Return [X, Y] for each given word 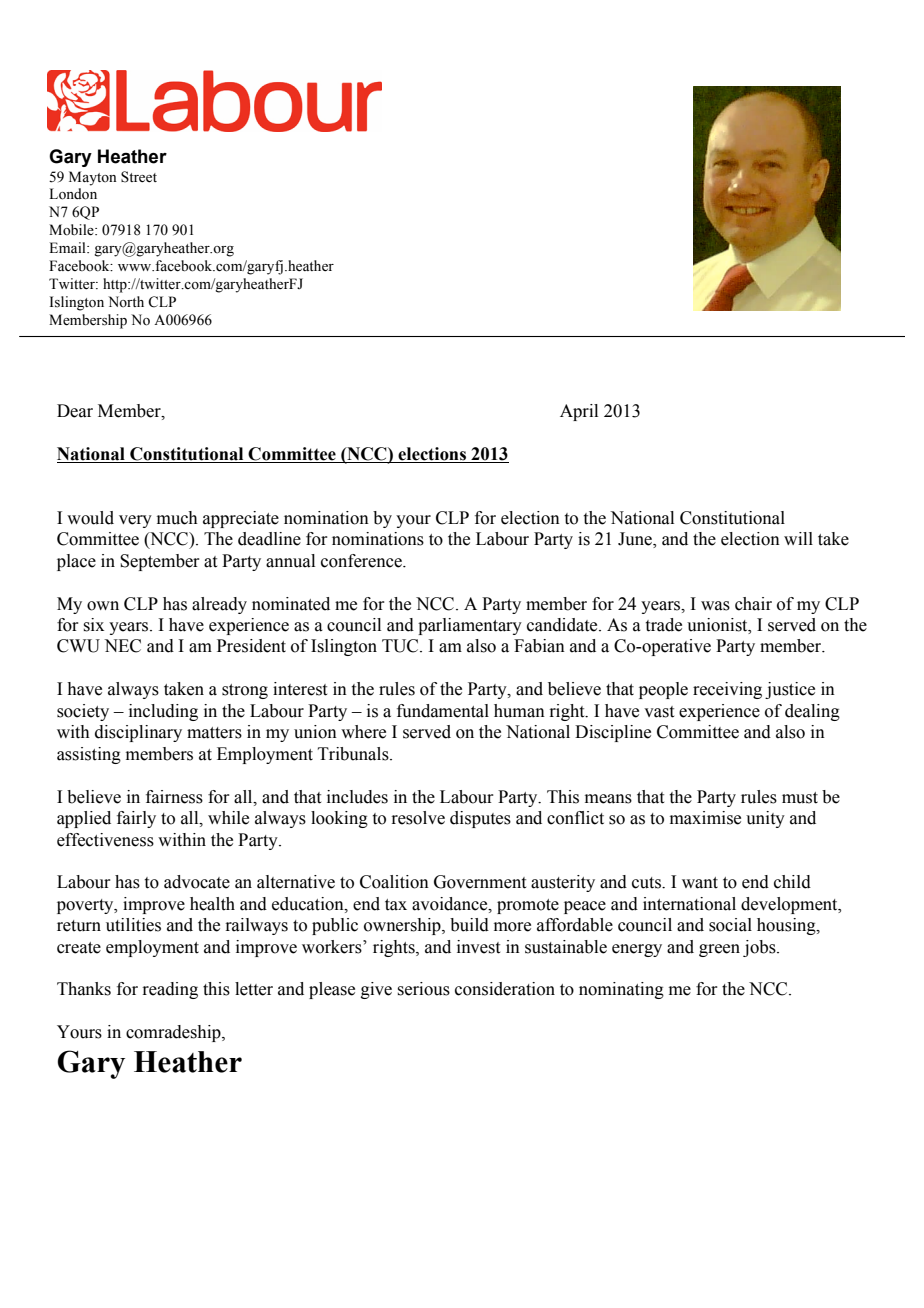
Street [139, 177]
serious [423, 989]
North [126, 301]
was [715, 606]
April [579, 412]
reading [170, 990]
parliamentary [470, 626]
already [219, 605]
